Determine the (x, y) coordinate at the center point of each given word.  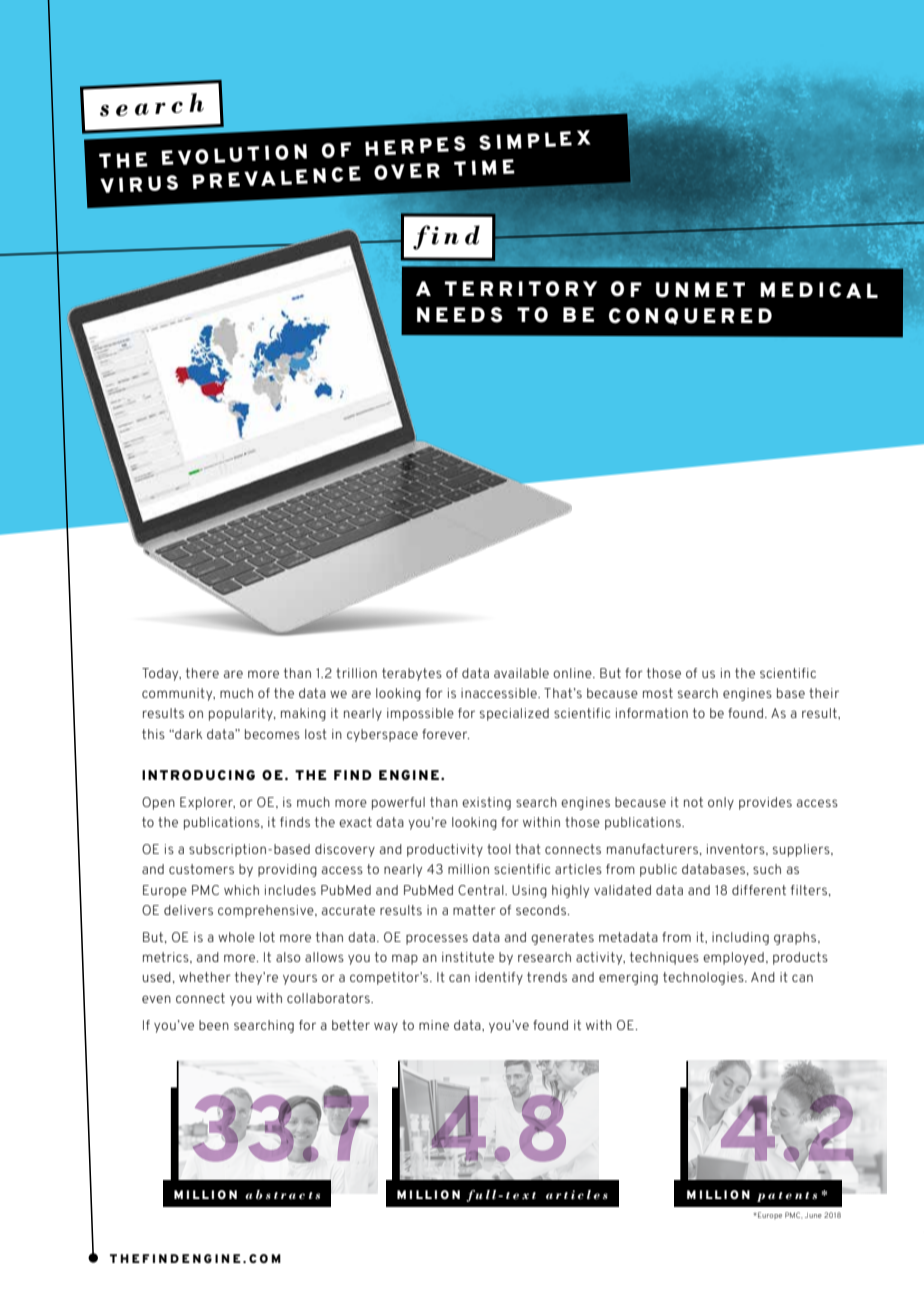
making (303, 714)
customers (201, 869)
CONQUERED (690, 316)
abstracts (282, 1194)
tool (499, 849)
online (573, 673)
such (767, 869)
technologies (704, 978)
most (658, 693)
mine (434, 1025)
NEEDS (460, 315)
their (824, 693)
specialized (514, 714)
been (214, 1025)
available (521, 673)
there (202, 673)
